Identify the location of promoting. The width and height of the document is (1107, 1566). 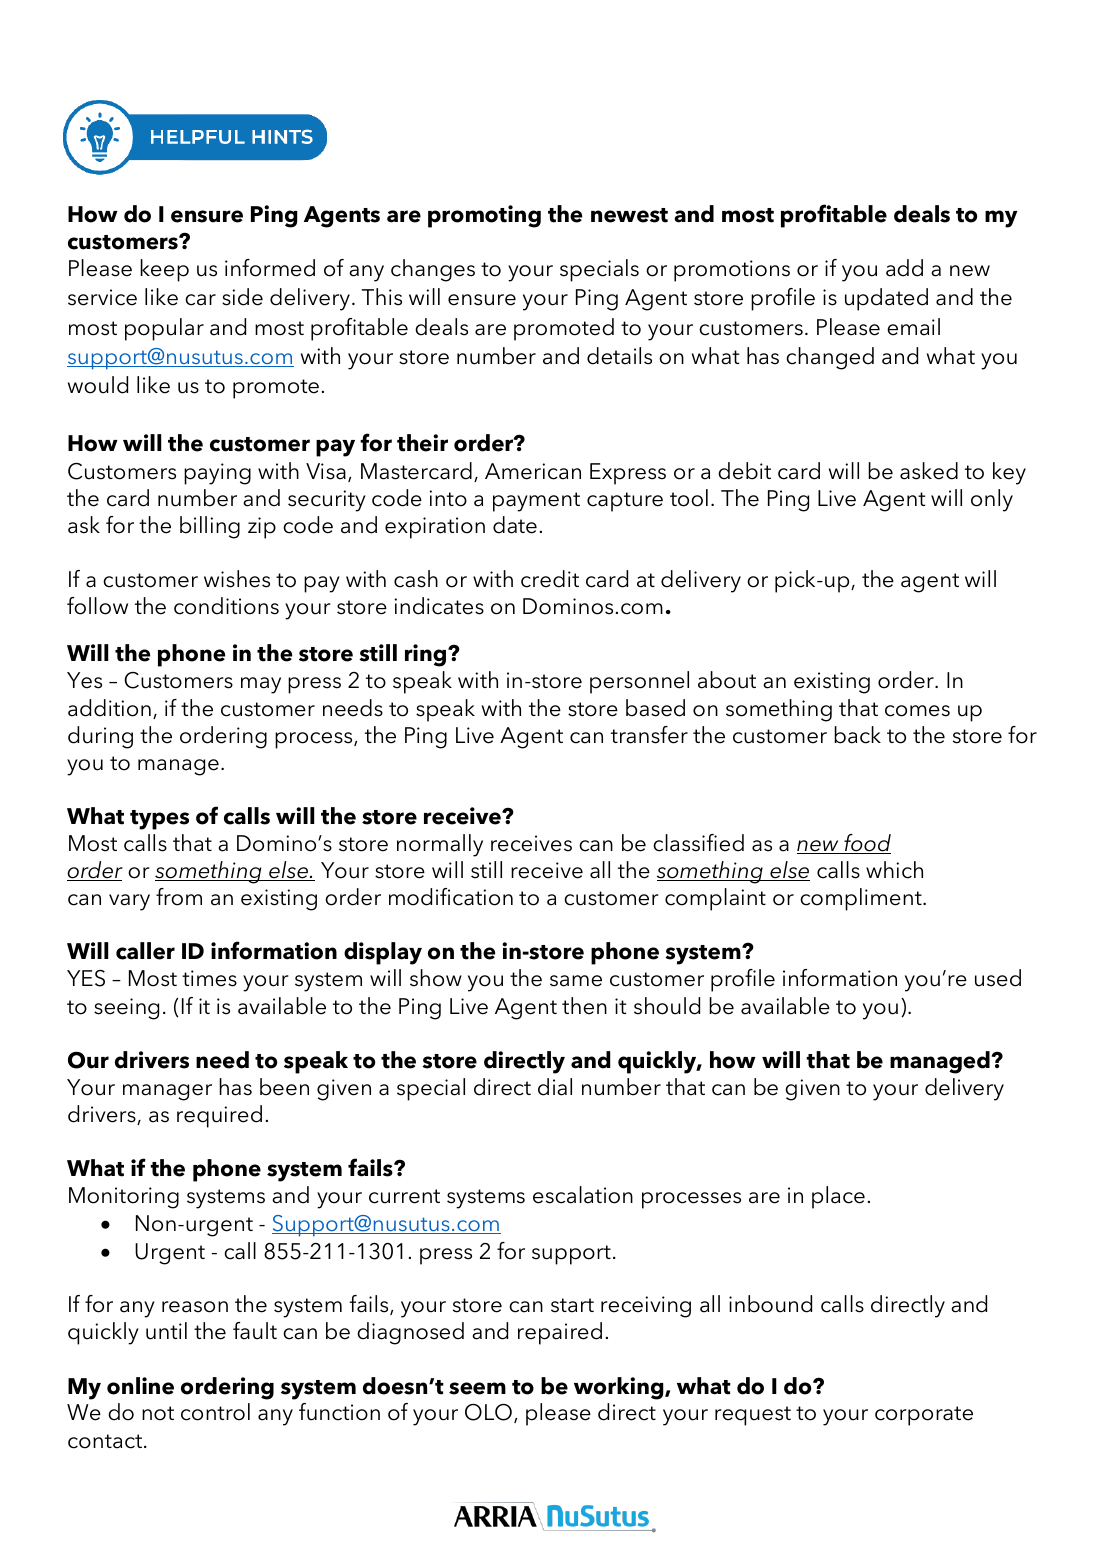
(484, 216).
